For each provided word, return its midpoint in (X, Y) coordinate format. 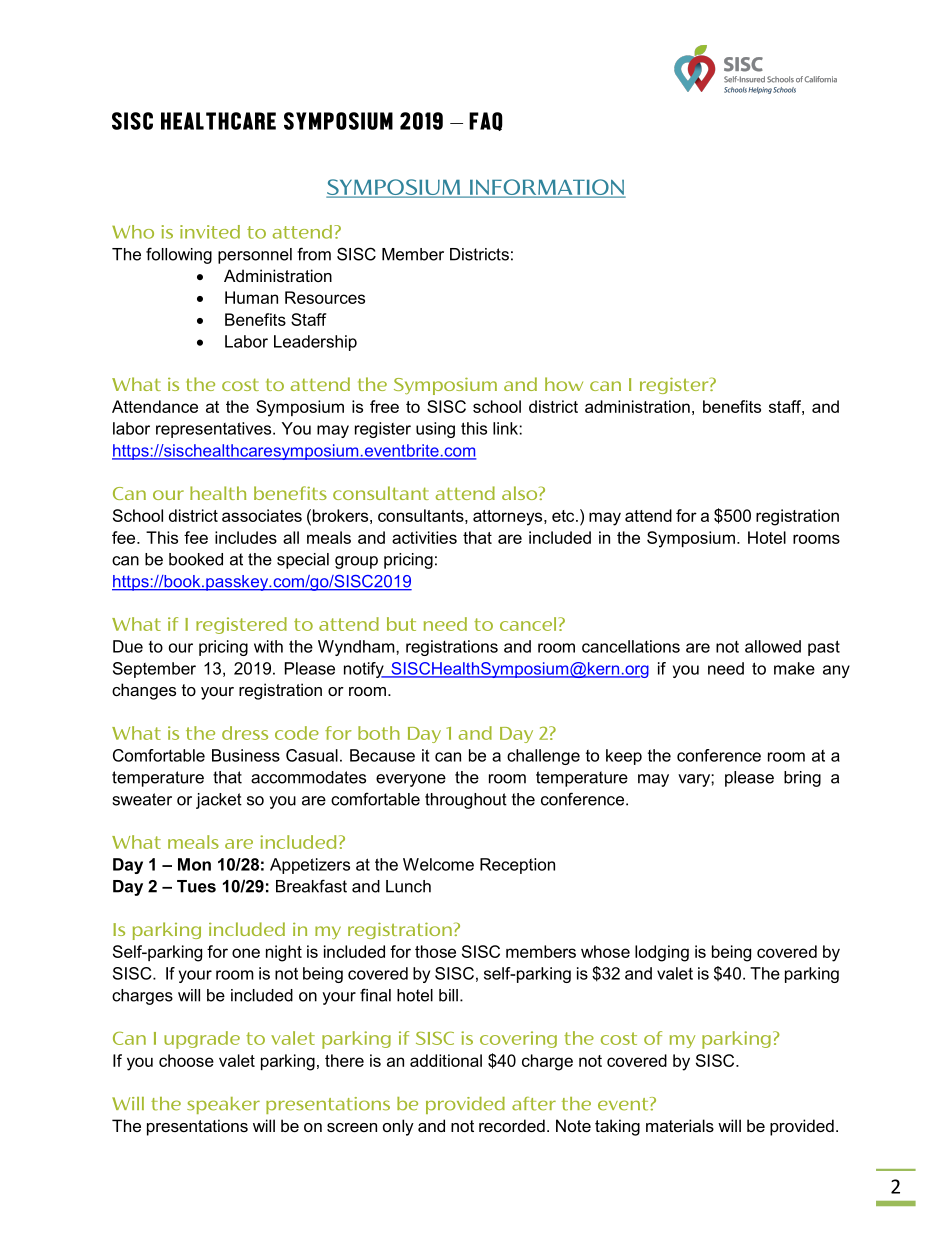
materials (680, 1125)
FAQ (486, 121)
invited (210, 232)
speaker (223, 1105)
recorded (512, 1125)
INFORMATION (546, 188)
